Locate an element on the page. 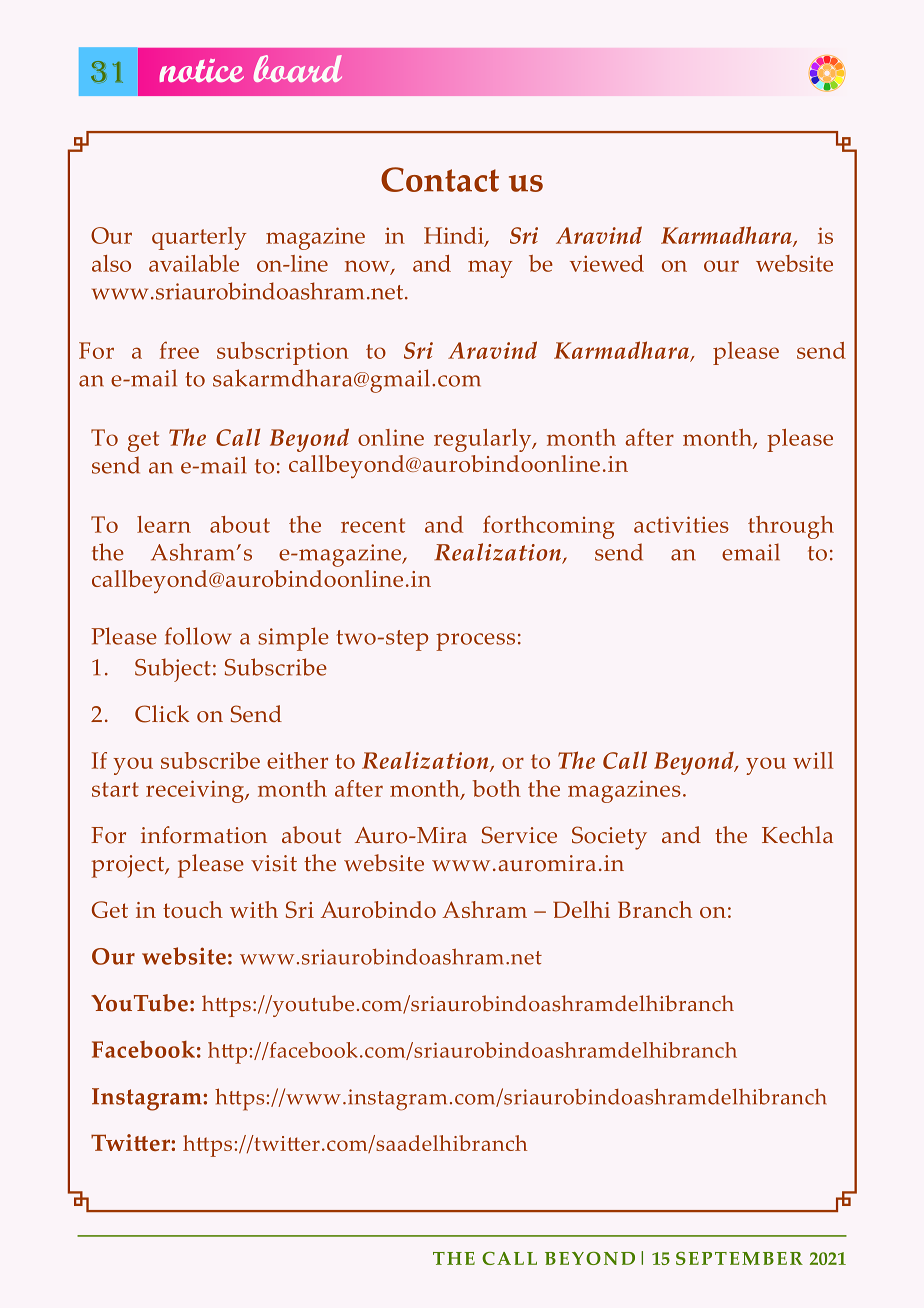  activities is located at coordinates (681, 524).
